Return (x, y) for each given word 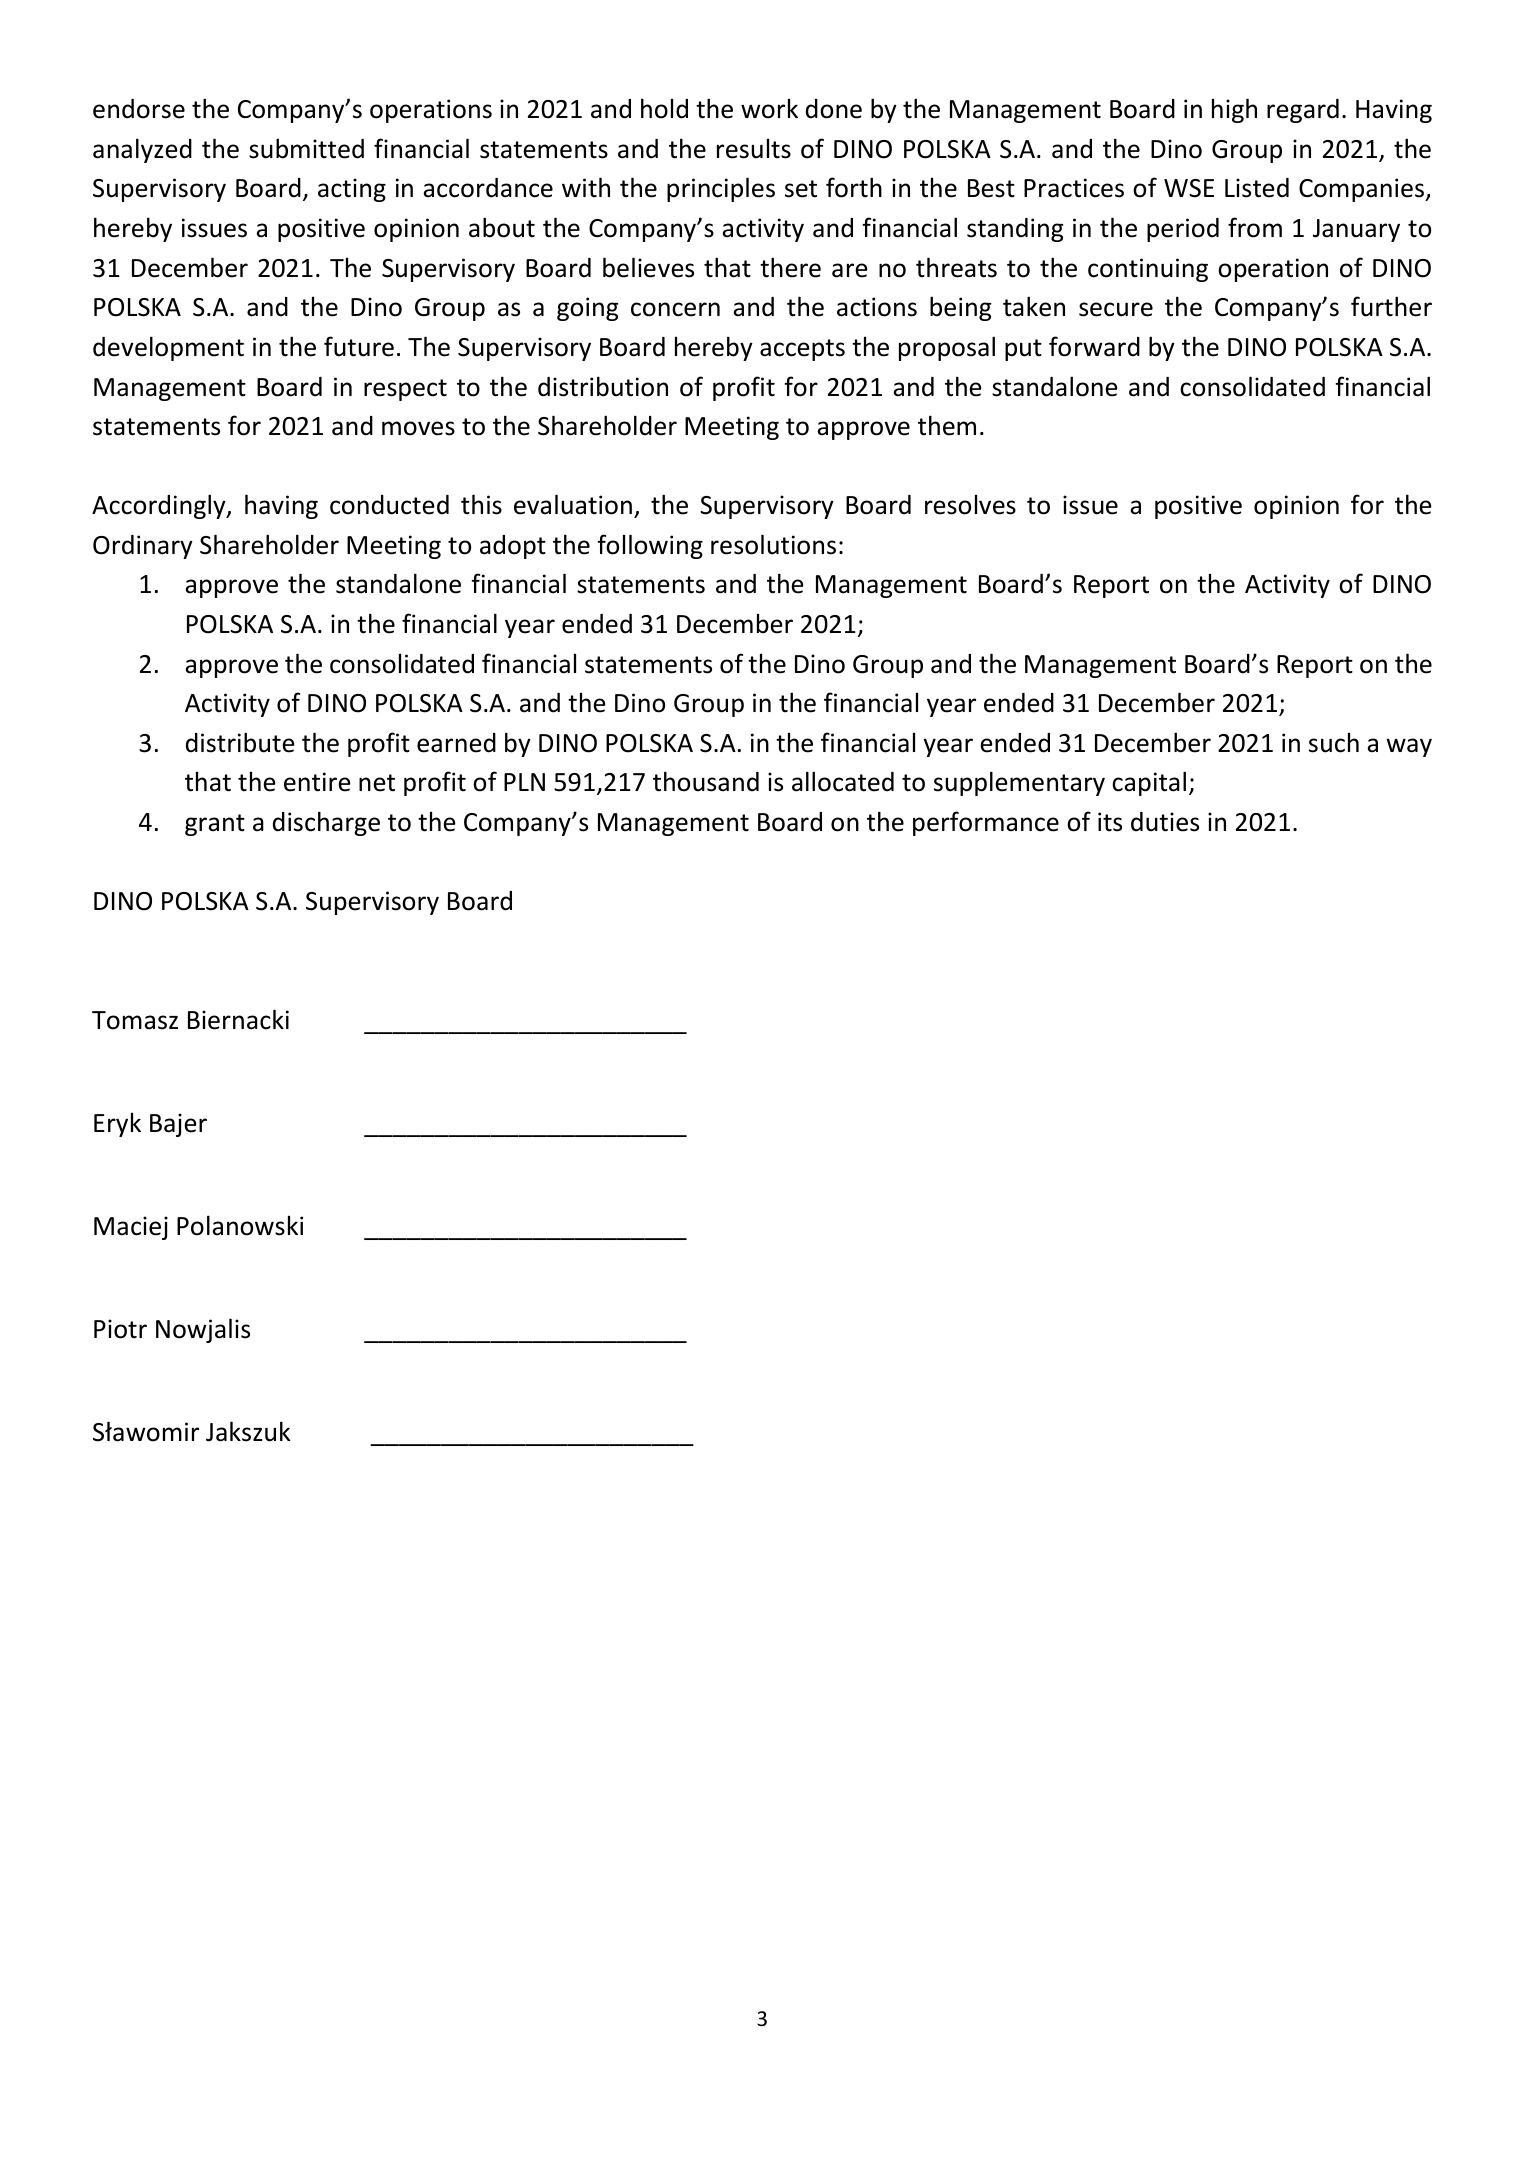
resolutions (773, 544)
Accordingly (160, 506)
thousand (706, 781)
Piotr (120, 1329)
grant (215, 825)
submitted (306, 148)
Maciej (131, 1228)
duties (1165, 822)
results (754, 149)
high (1234, 110)
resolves (970, 505)
